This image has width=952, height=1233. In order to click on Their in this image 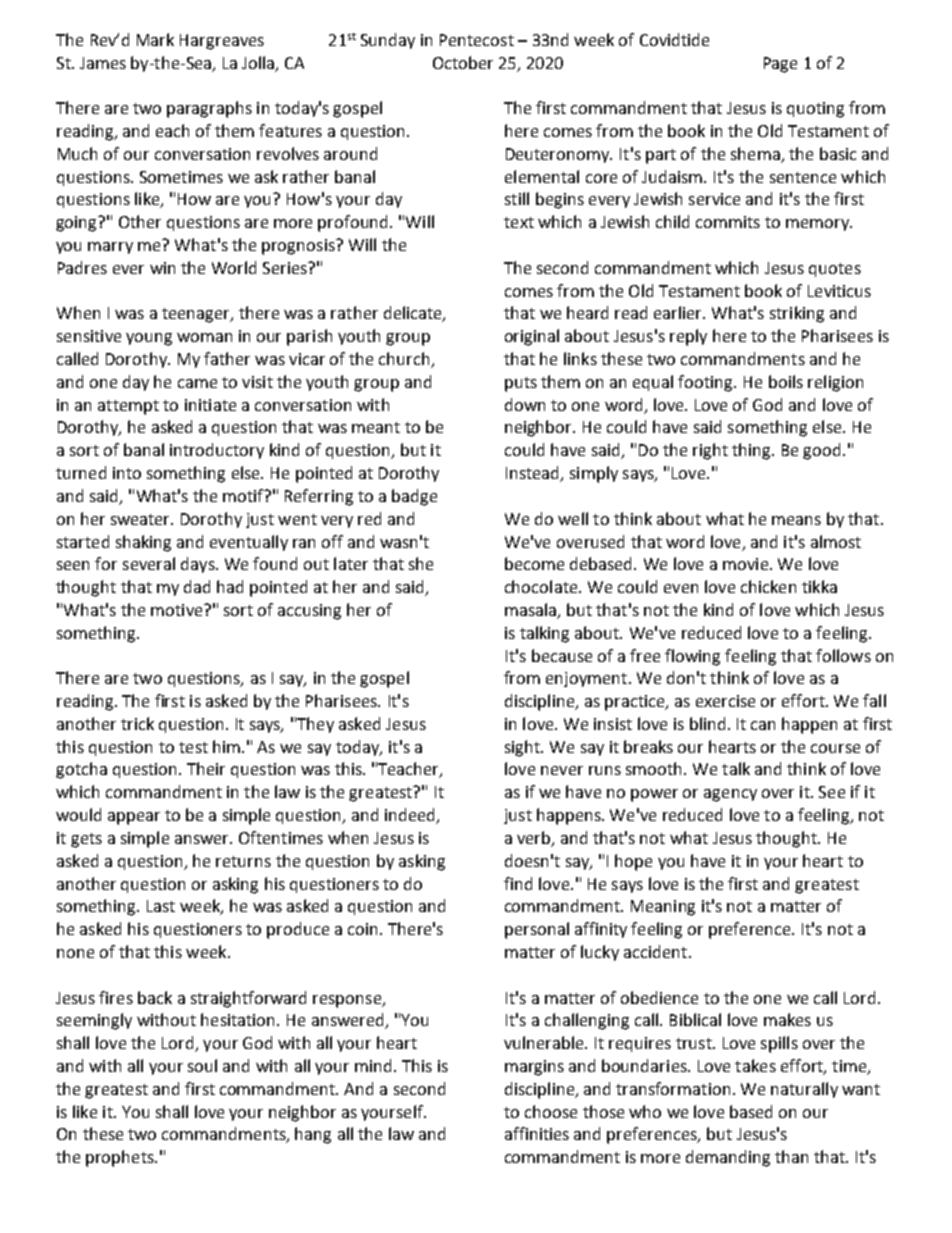, I will do `click(206, 768)`.
